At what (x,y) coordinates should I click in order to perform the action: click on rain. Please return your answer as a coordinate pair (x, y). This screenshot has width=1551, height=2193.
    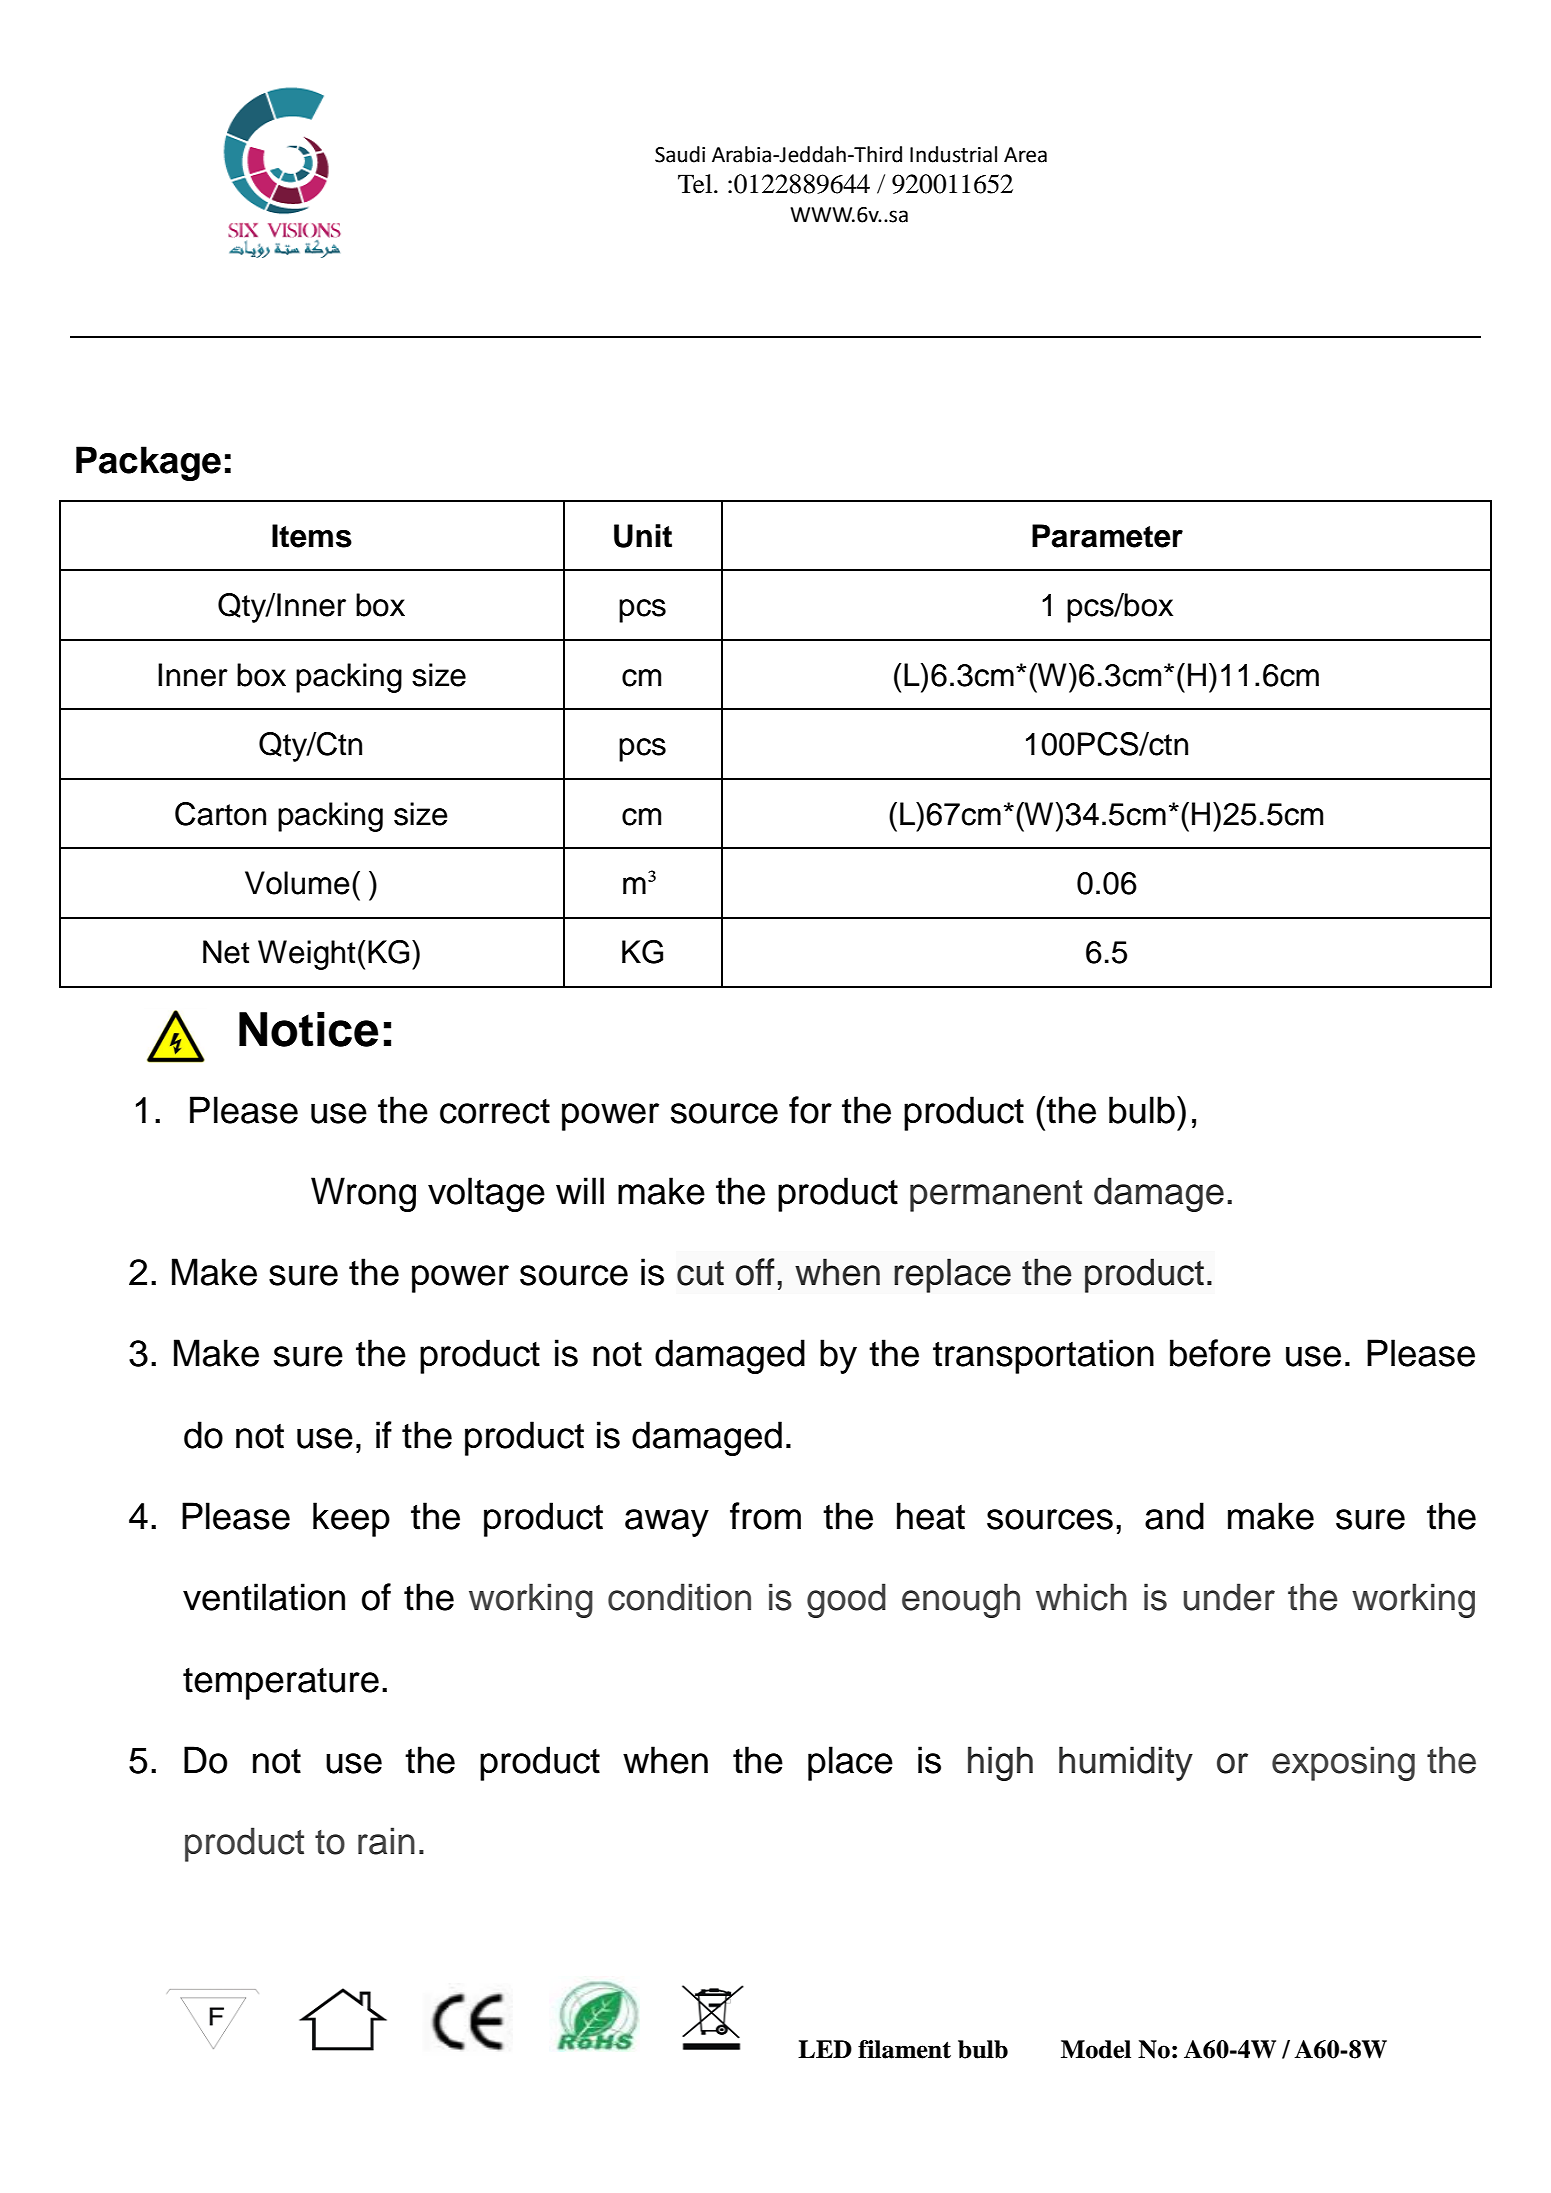
    Looking at the image, I should click on (386, 1841).
